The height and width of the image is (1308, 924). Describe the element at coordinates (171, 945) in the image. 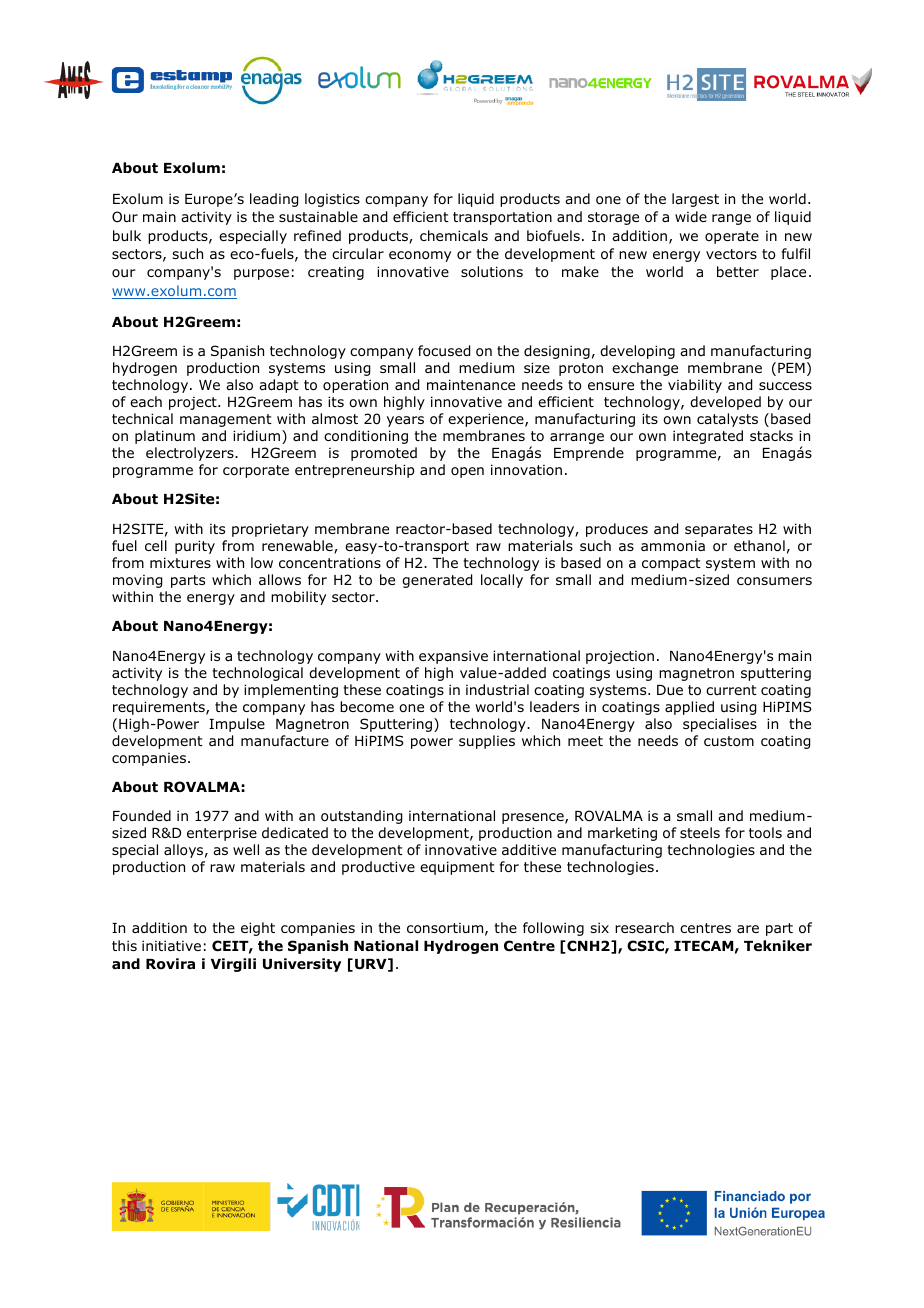

I see `initiative` at that location.
